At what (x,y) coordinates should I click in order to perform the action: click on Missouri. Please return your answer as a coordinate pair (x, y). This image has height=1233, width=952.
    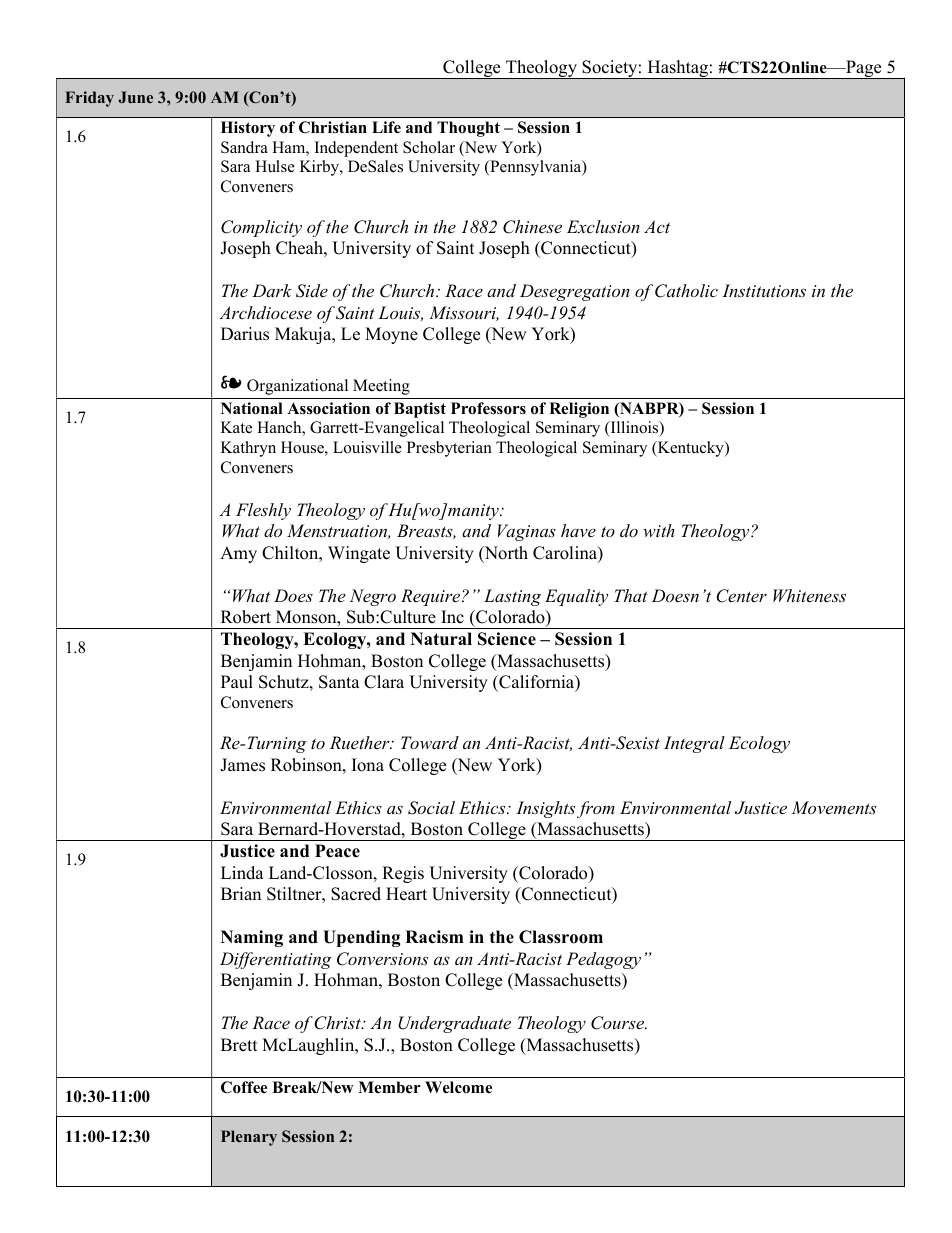
    Looking at the image, I should click on (464, 313).
